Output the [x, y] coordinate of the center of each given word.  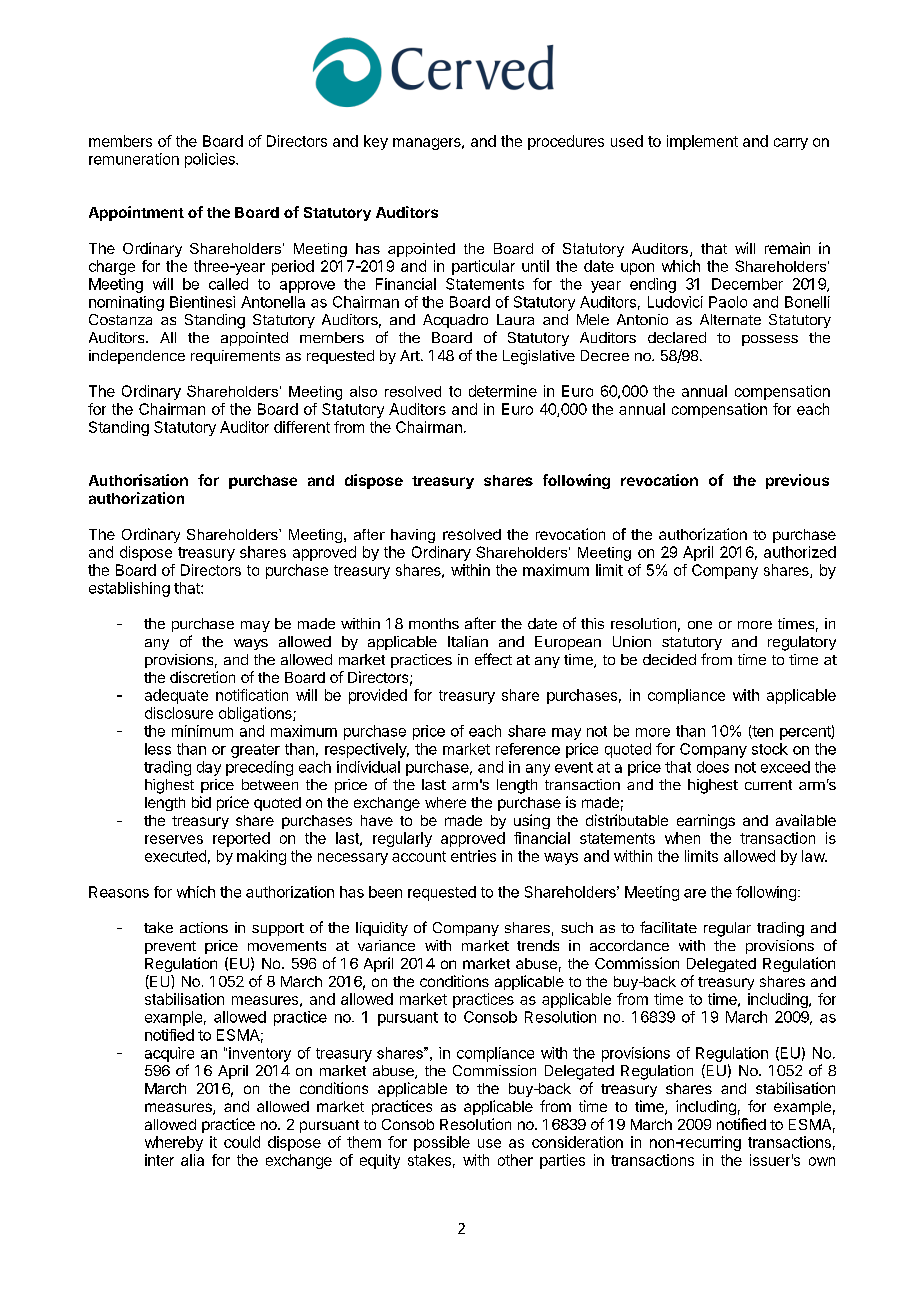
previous [797, 481]
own [822, 1161]
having [413, 536]
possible [442, 1143]
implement [702, 142]
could [242, 1142]
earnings [706, 821]
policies [211, 160]
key [376, 142]
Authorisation [138, 480]
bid [201, 802]
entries [473, 856]
